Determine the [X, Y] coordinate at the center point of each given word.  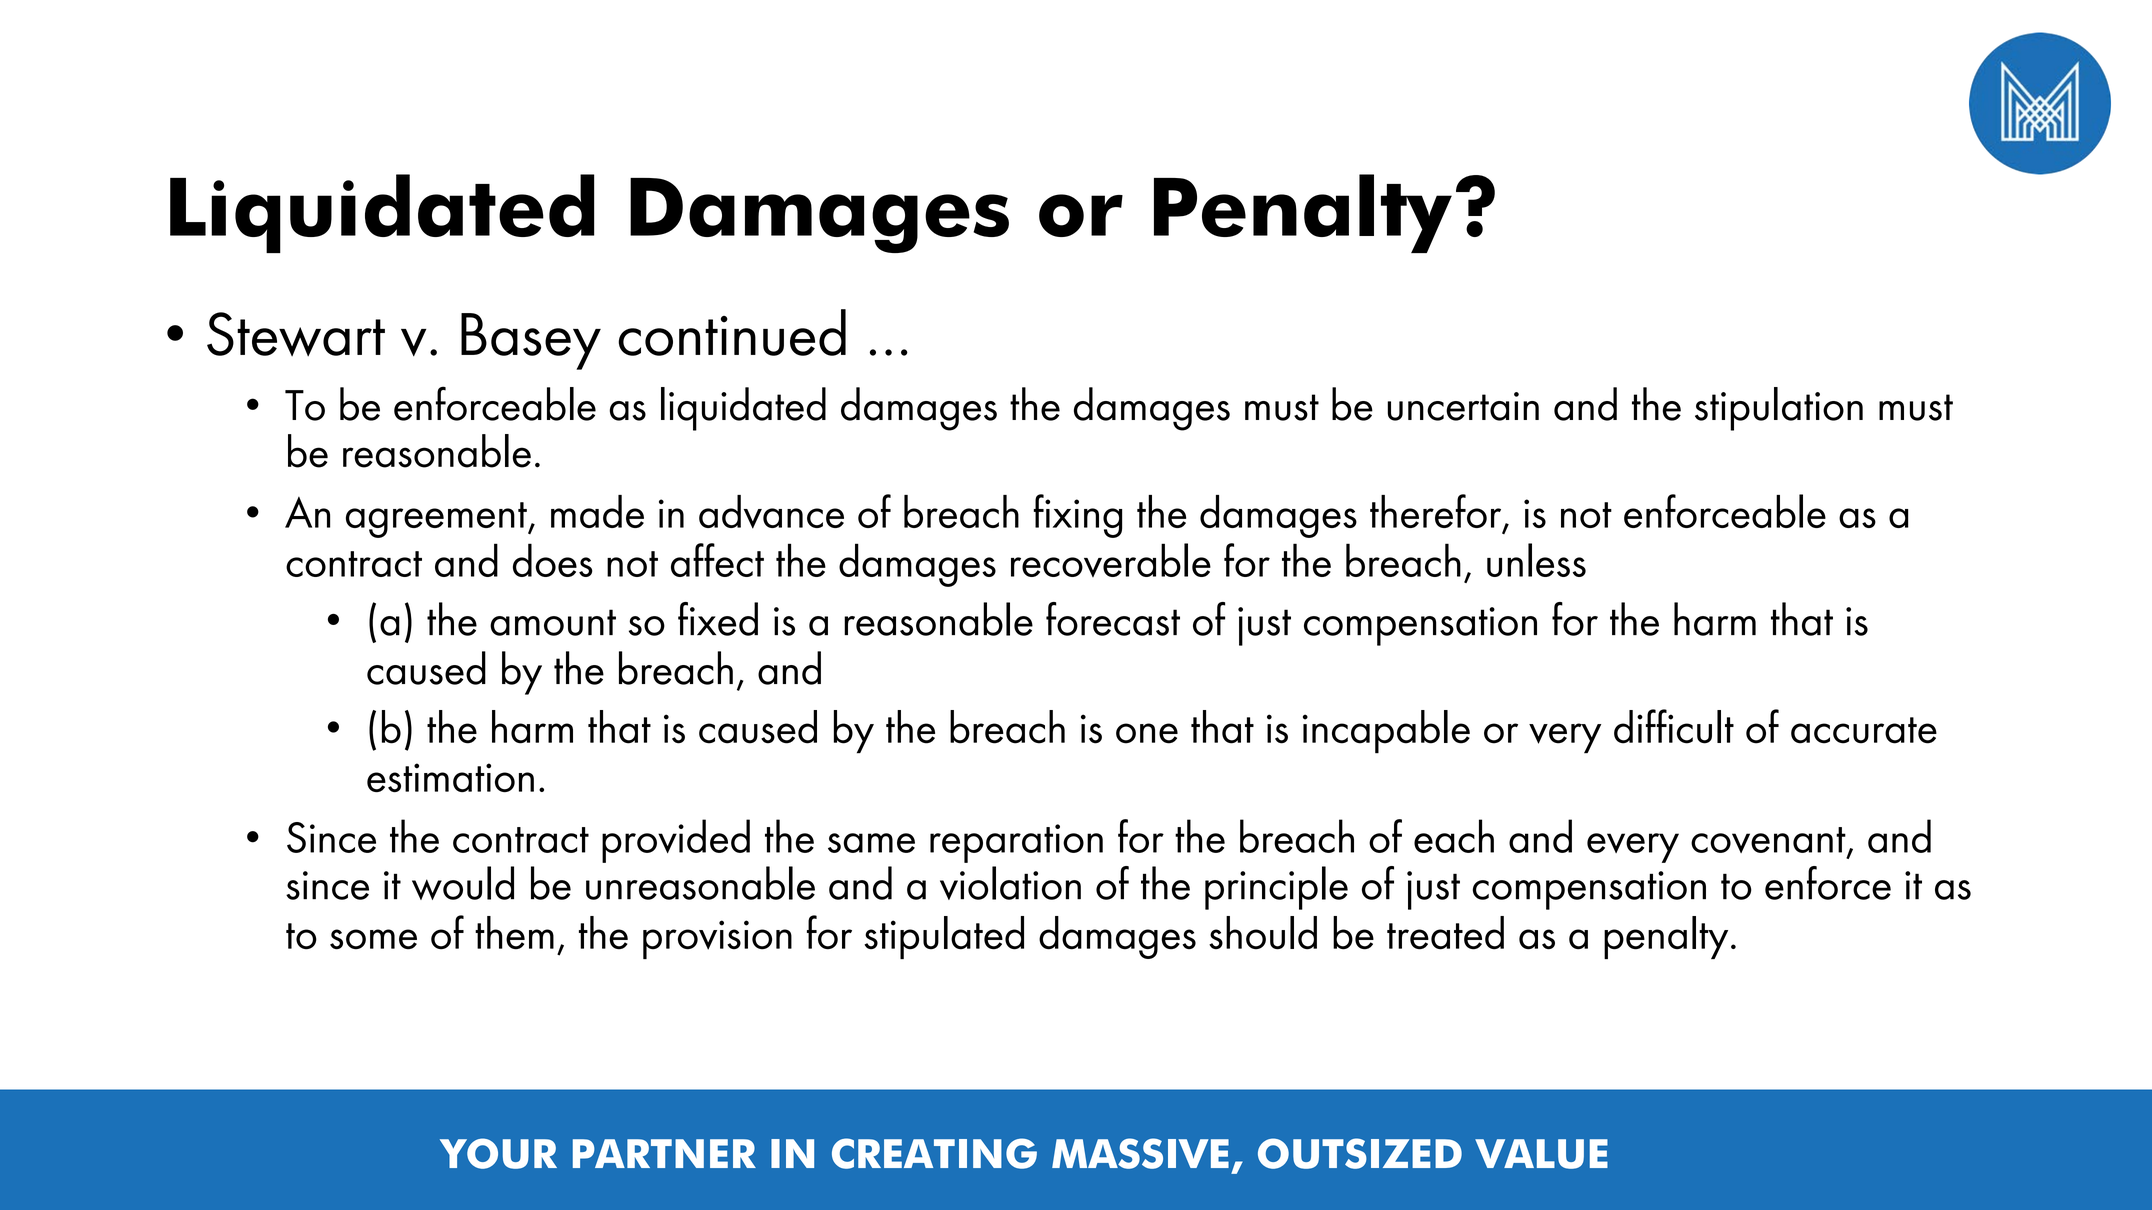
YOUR [498, 1153]
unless [1536, 560]
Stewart [296, 334]
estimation [450, 777]
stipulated [944, 937]
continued [732, 332]
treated [1445, 933]
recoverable [1111, 560]
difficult [1674, 726]
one [1147, 733]
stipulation [1779, 409]
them [514, 933]
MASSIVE [1140, 1153]
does [552, 560]
